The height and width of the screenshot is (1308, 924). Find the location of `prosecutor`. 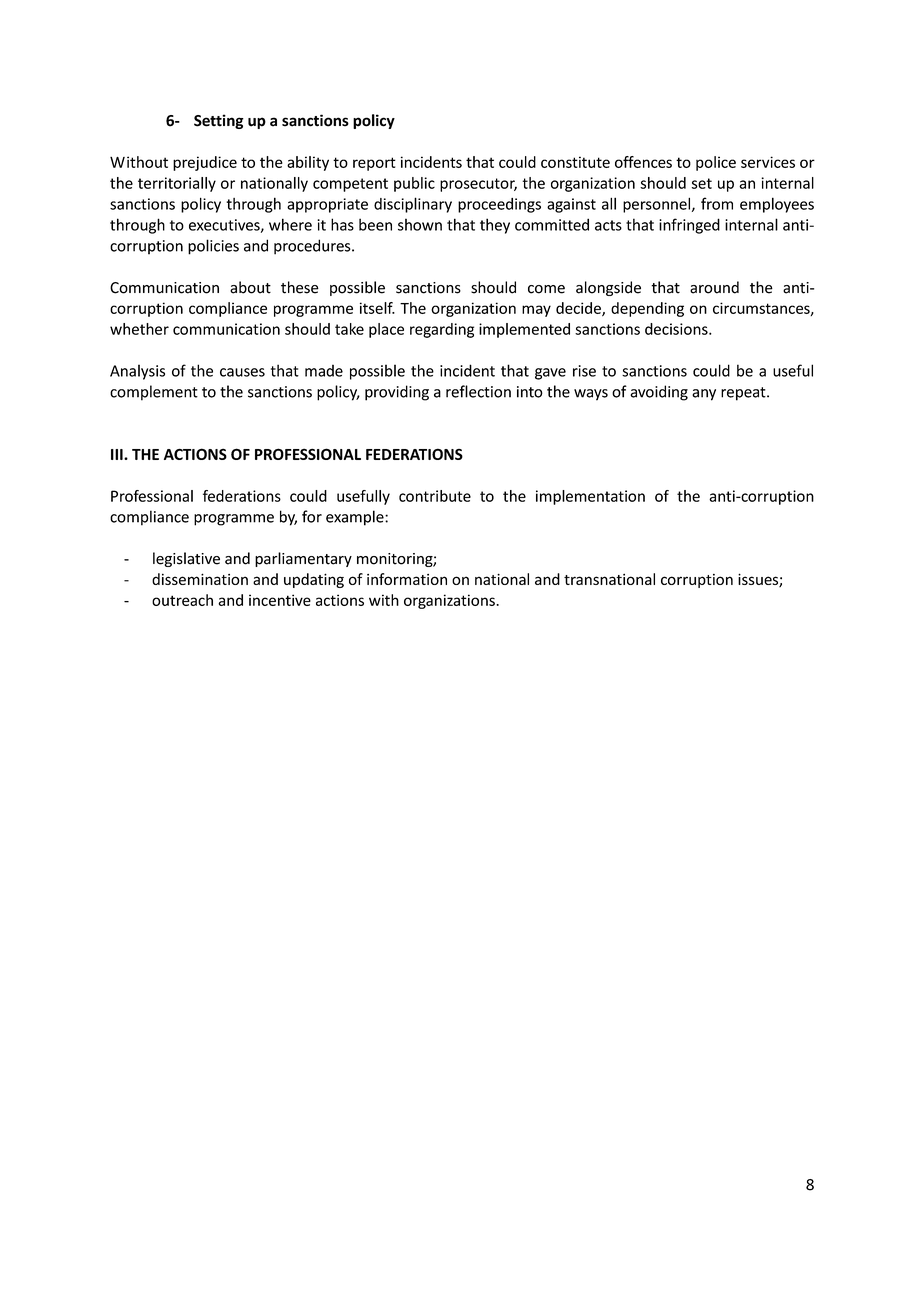

prosecutor is located at coordinates (478, 185).
